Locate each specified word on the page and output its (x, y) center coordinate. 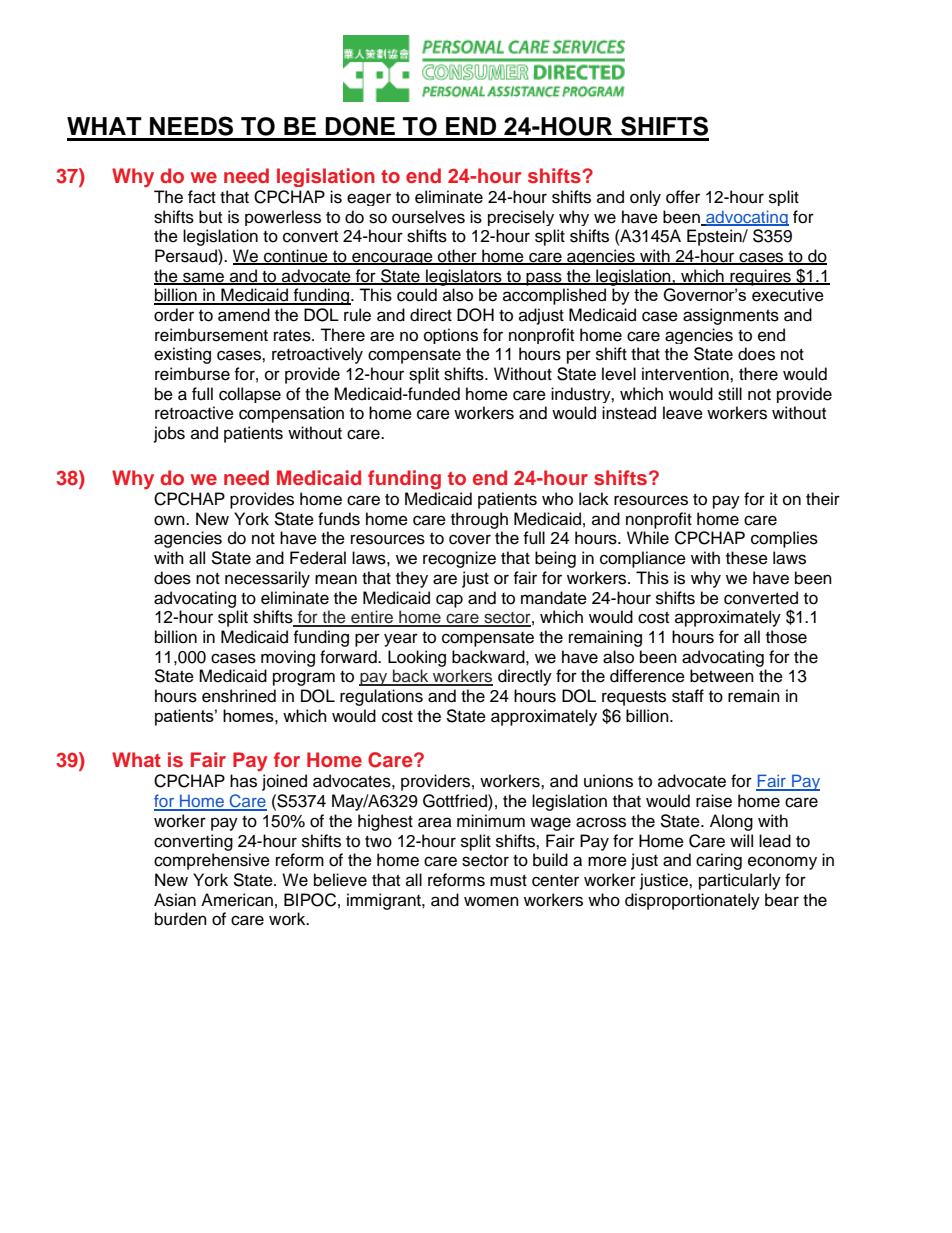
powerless (283, 218)
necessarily (267, 579)
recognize (459, 559)
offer (683, 197)
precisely (521, 218)
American (237, 900)
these (747, 558)
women (491, 901)
